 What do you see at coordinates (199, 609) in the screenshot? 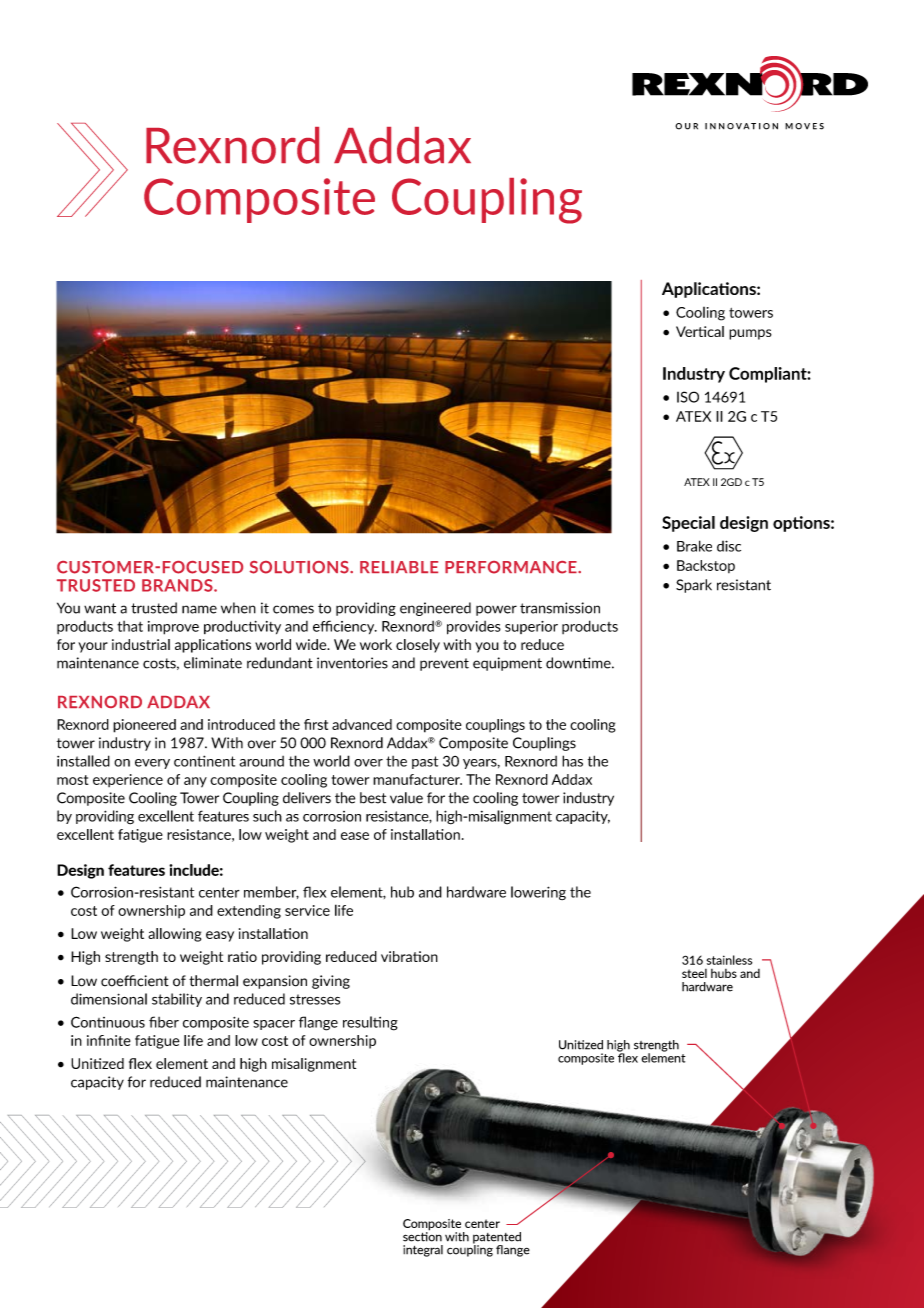
I see `name` at bounding box center [199, 609].
